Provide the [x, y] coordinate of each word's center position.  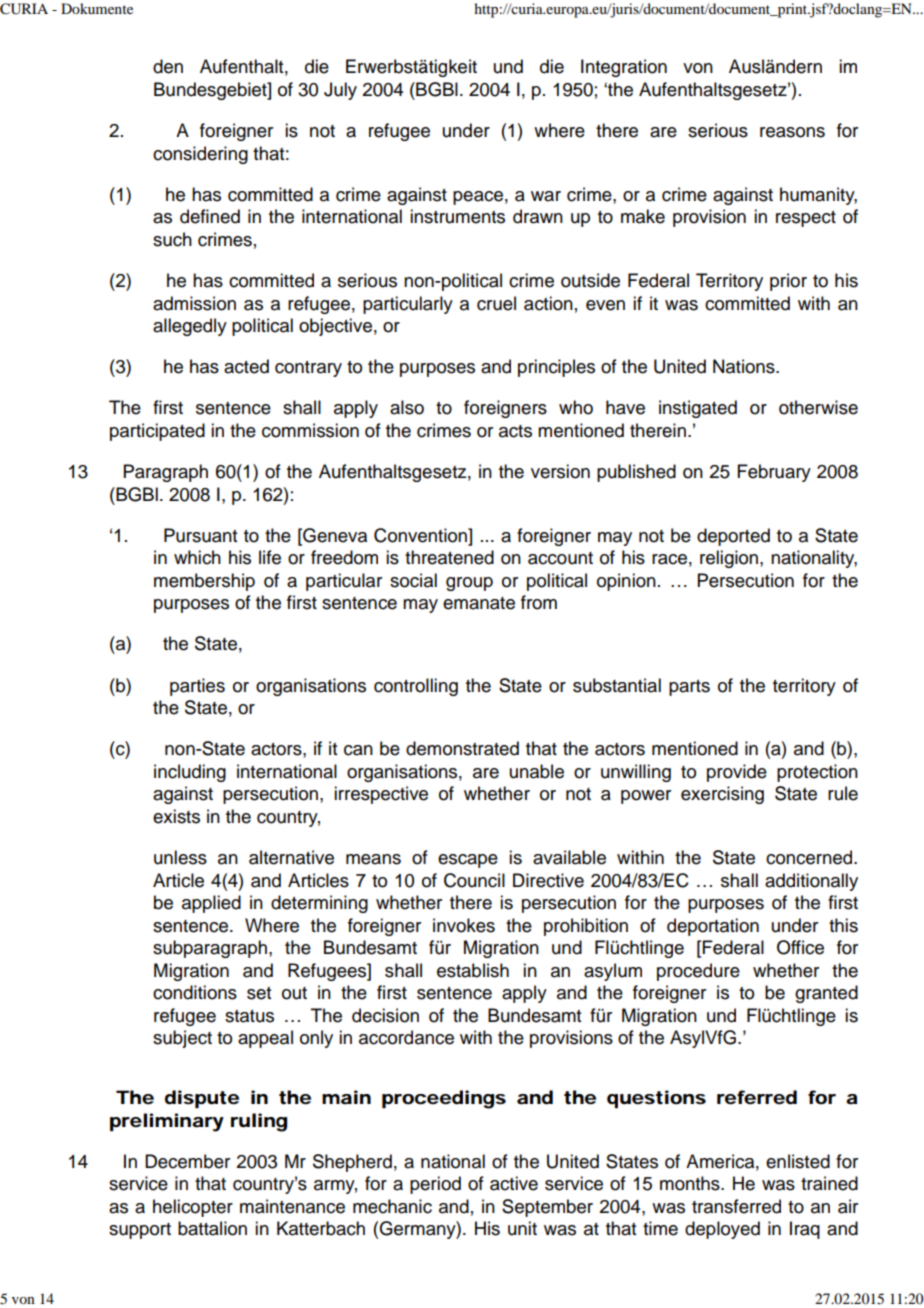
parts [689, 688]
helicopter [193, 1208]
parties [197, 687]
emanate [479, 603]
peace [478, 198]
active [514, 1183]
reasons [792, 132]
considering [200, 155]
